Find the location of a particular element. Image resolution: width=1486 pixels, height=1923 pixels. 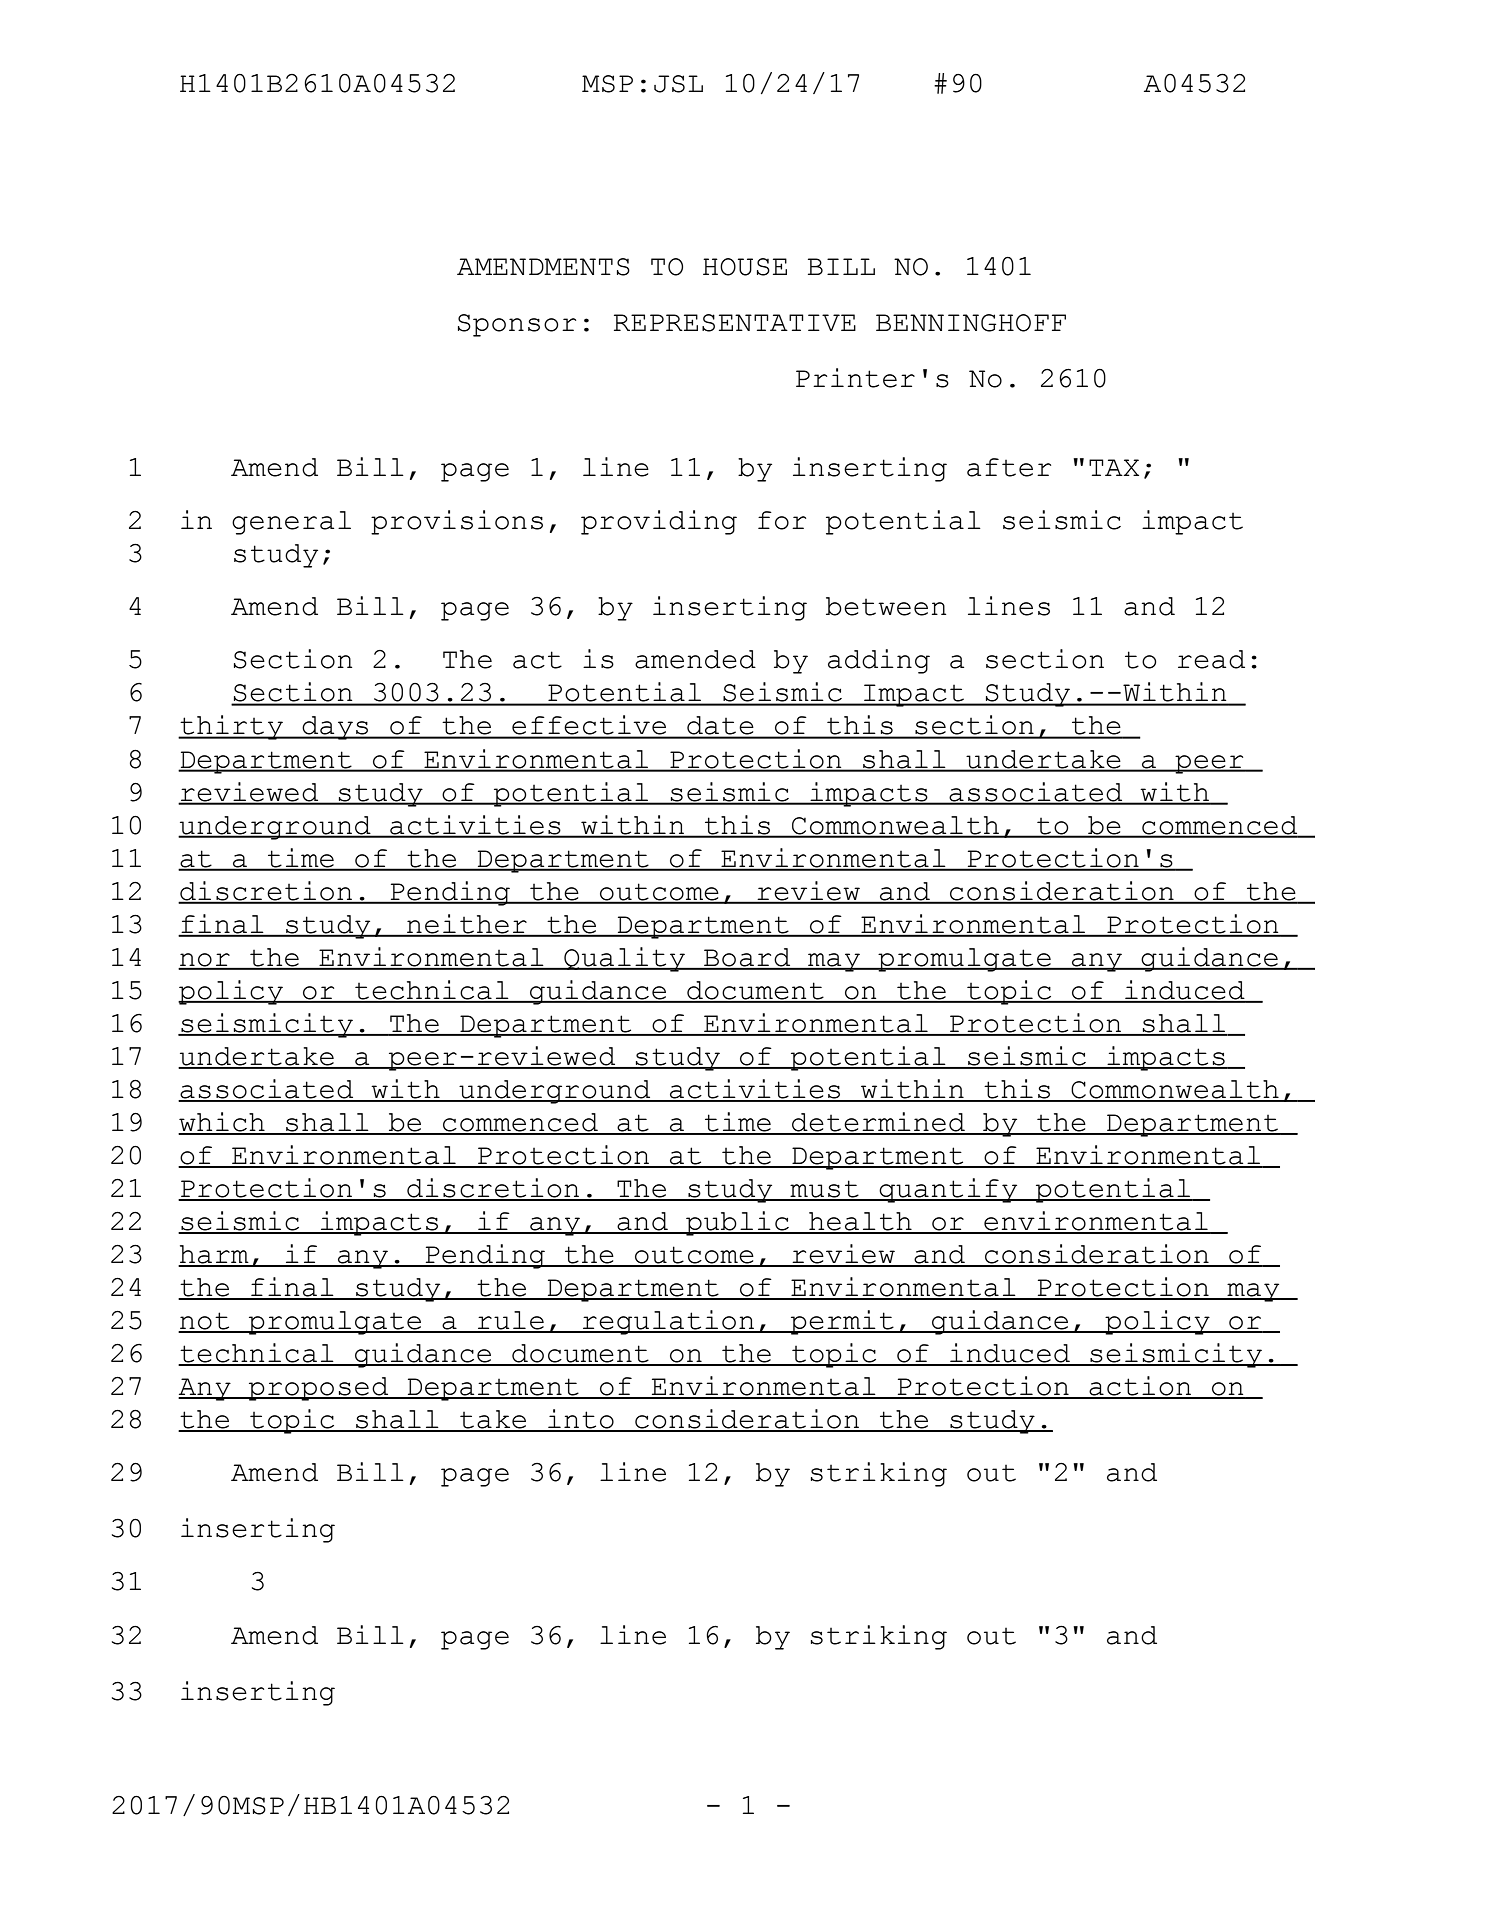

Board is located at coordinates (747, 958).
